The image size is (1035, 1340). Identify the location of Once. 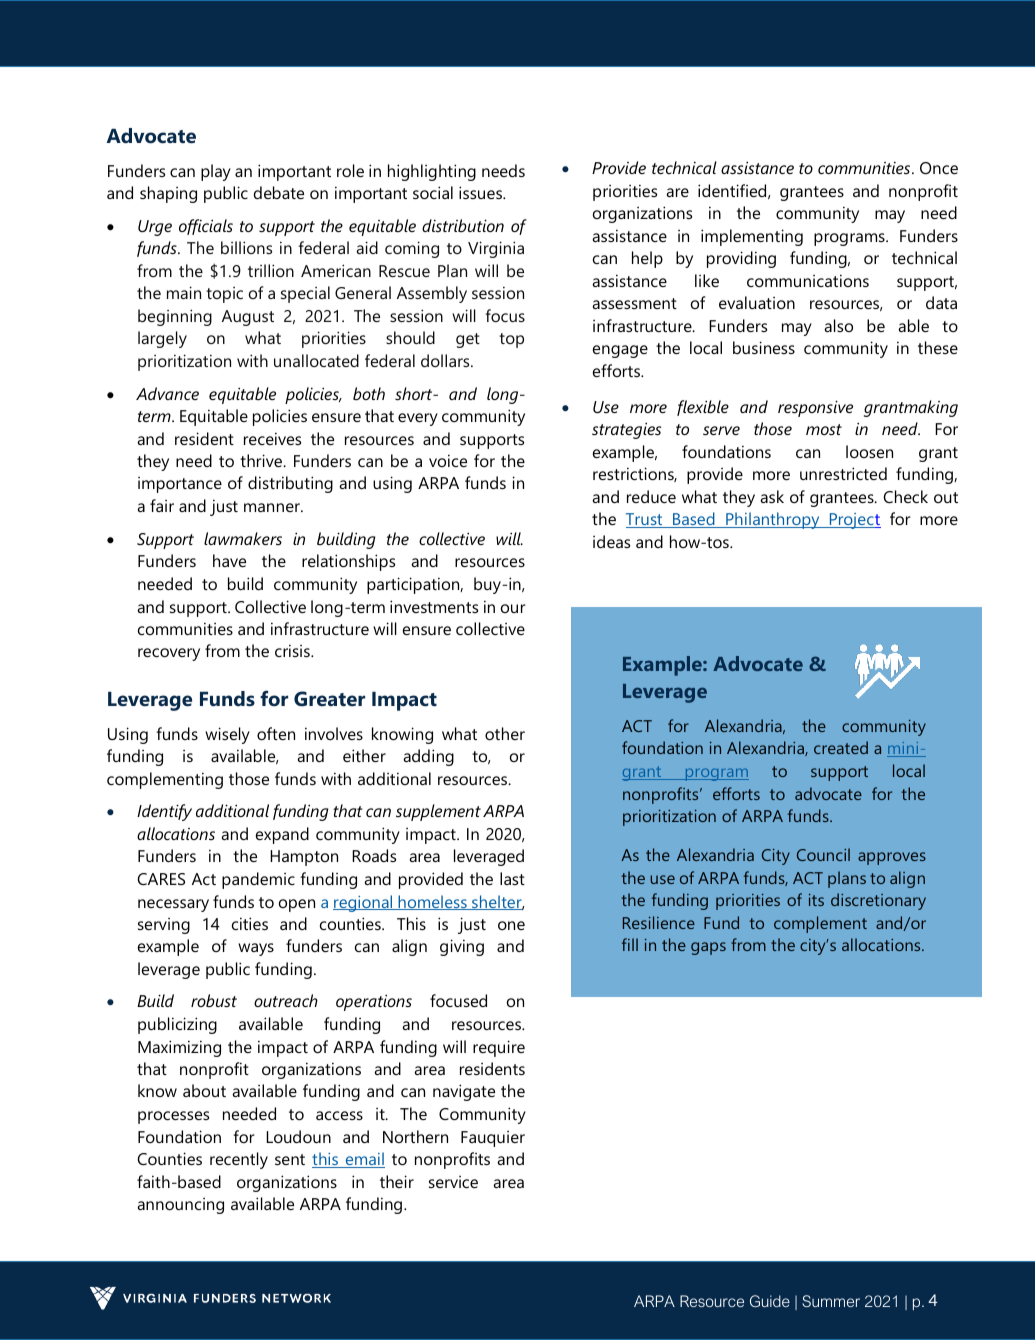
(939, 168).
